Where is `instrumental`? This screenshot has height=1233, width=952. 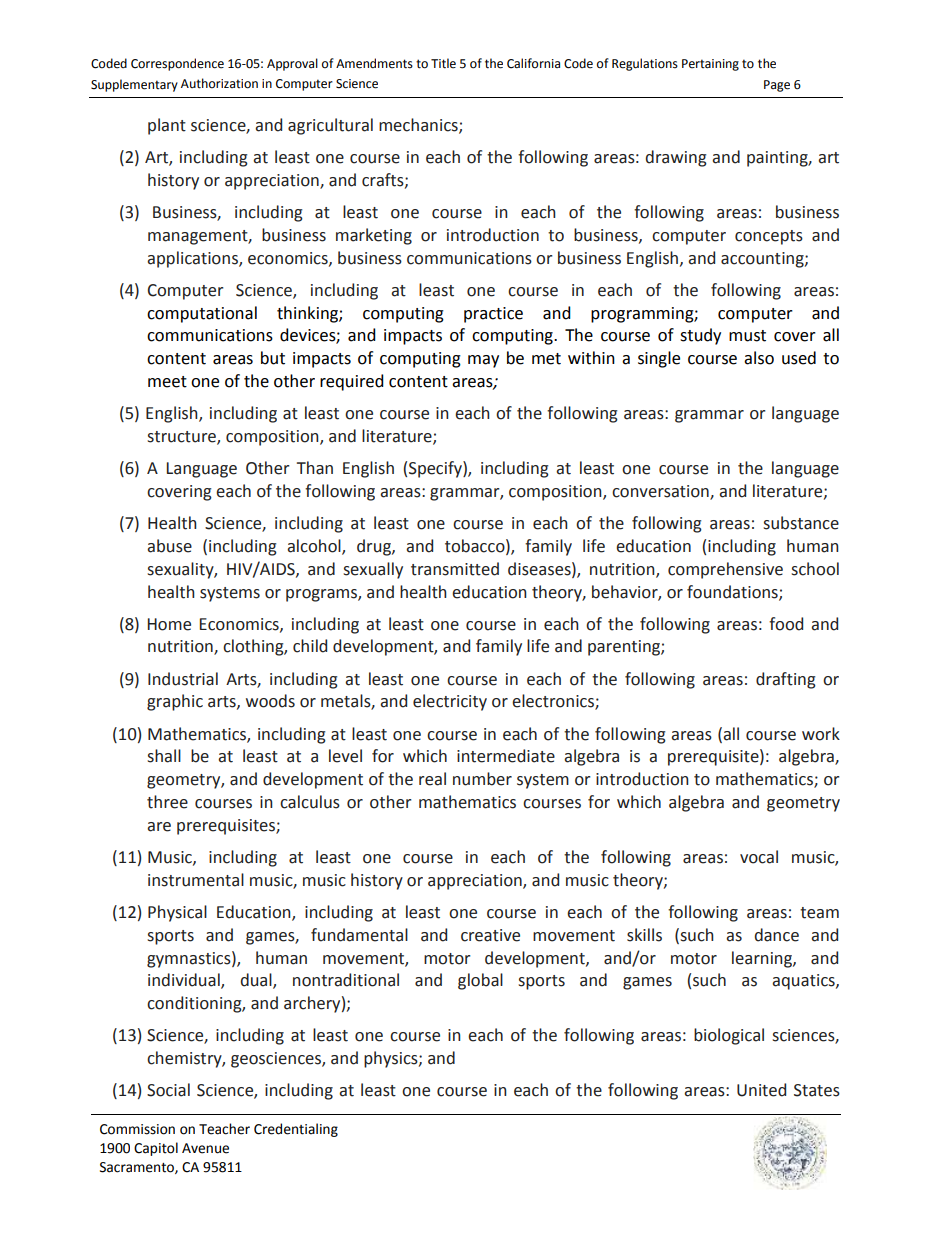
instrumental is located at coordinates (196, 880).
